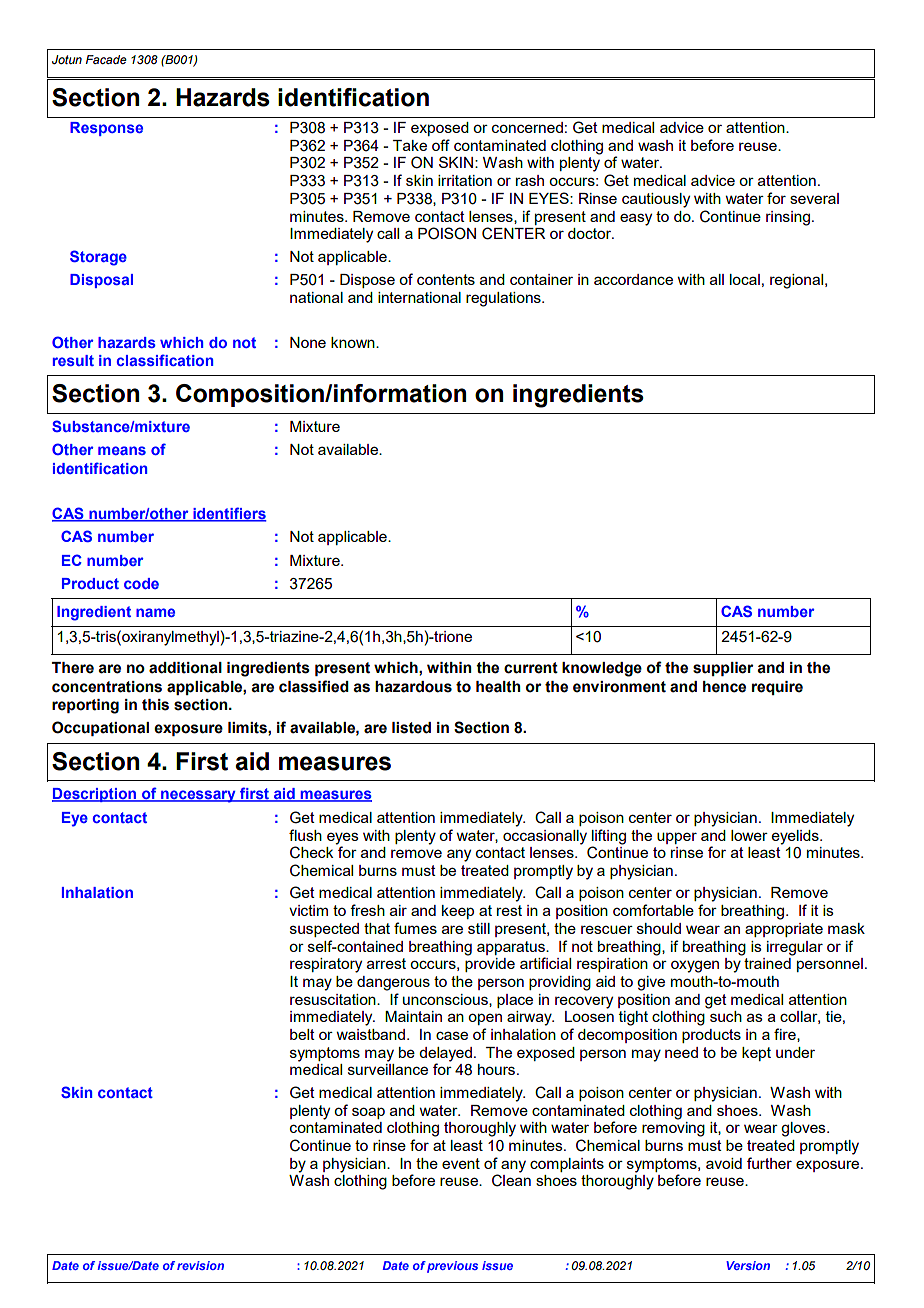 The image size is (924, 1308). What do you see at coordinates (106, 129) in the image?
I see `Response` at bounding box center [106, 129].
